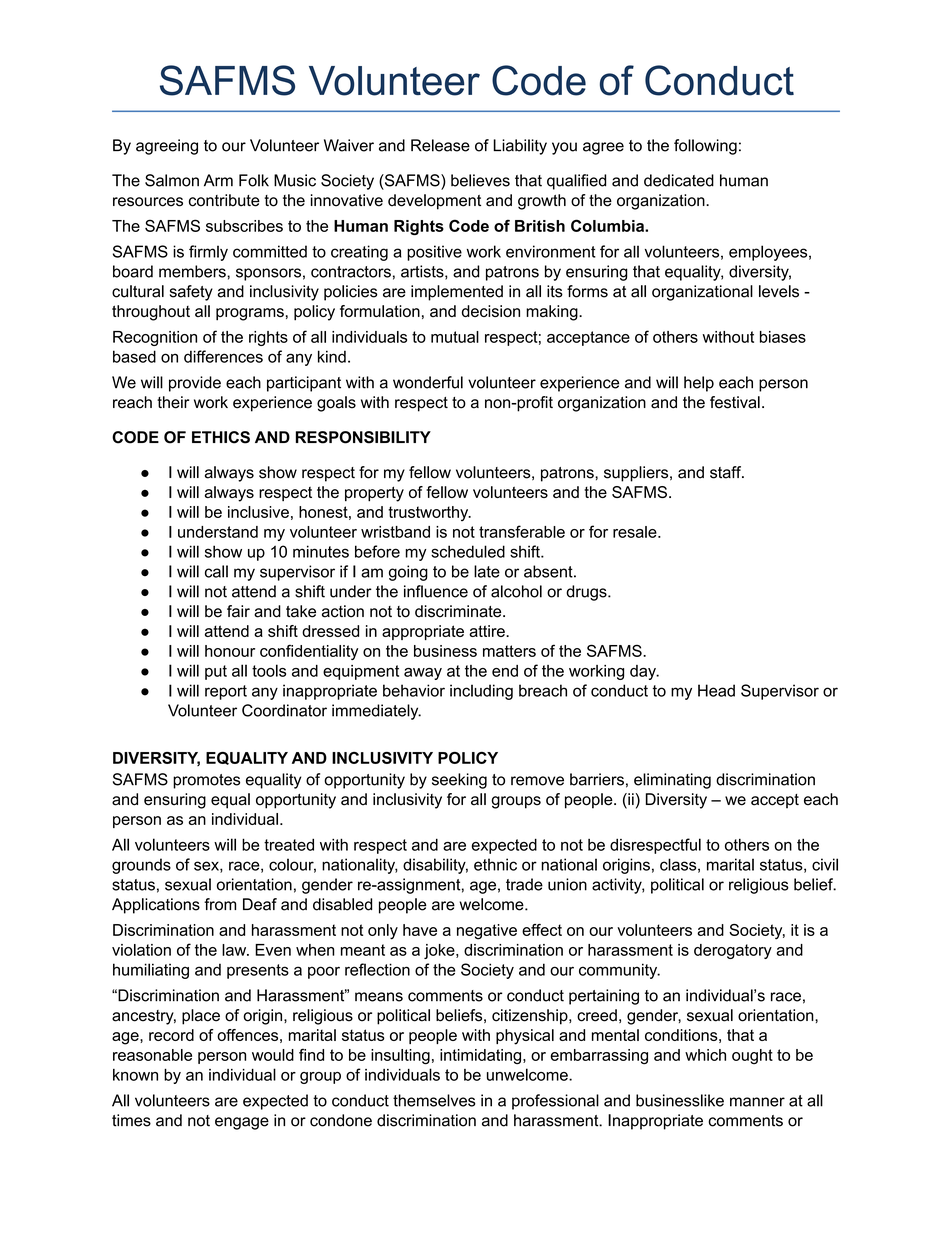  Describe the element at coordinates (735, 402) in the image. I see `festival` at that location.
